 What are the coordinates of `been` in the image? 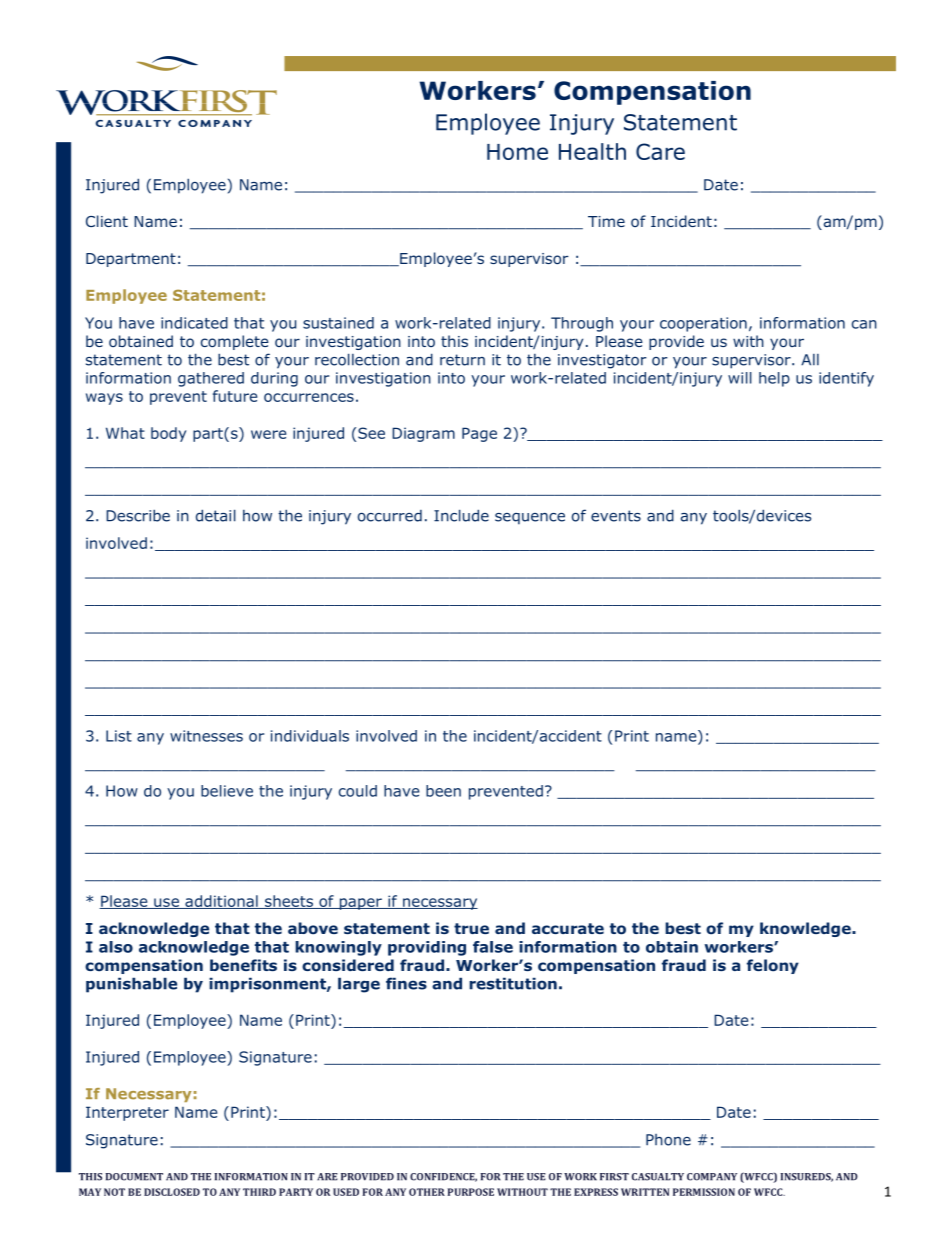 It's located at (443, 791).
